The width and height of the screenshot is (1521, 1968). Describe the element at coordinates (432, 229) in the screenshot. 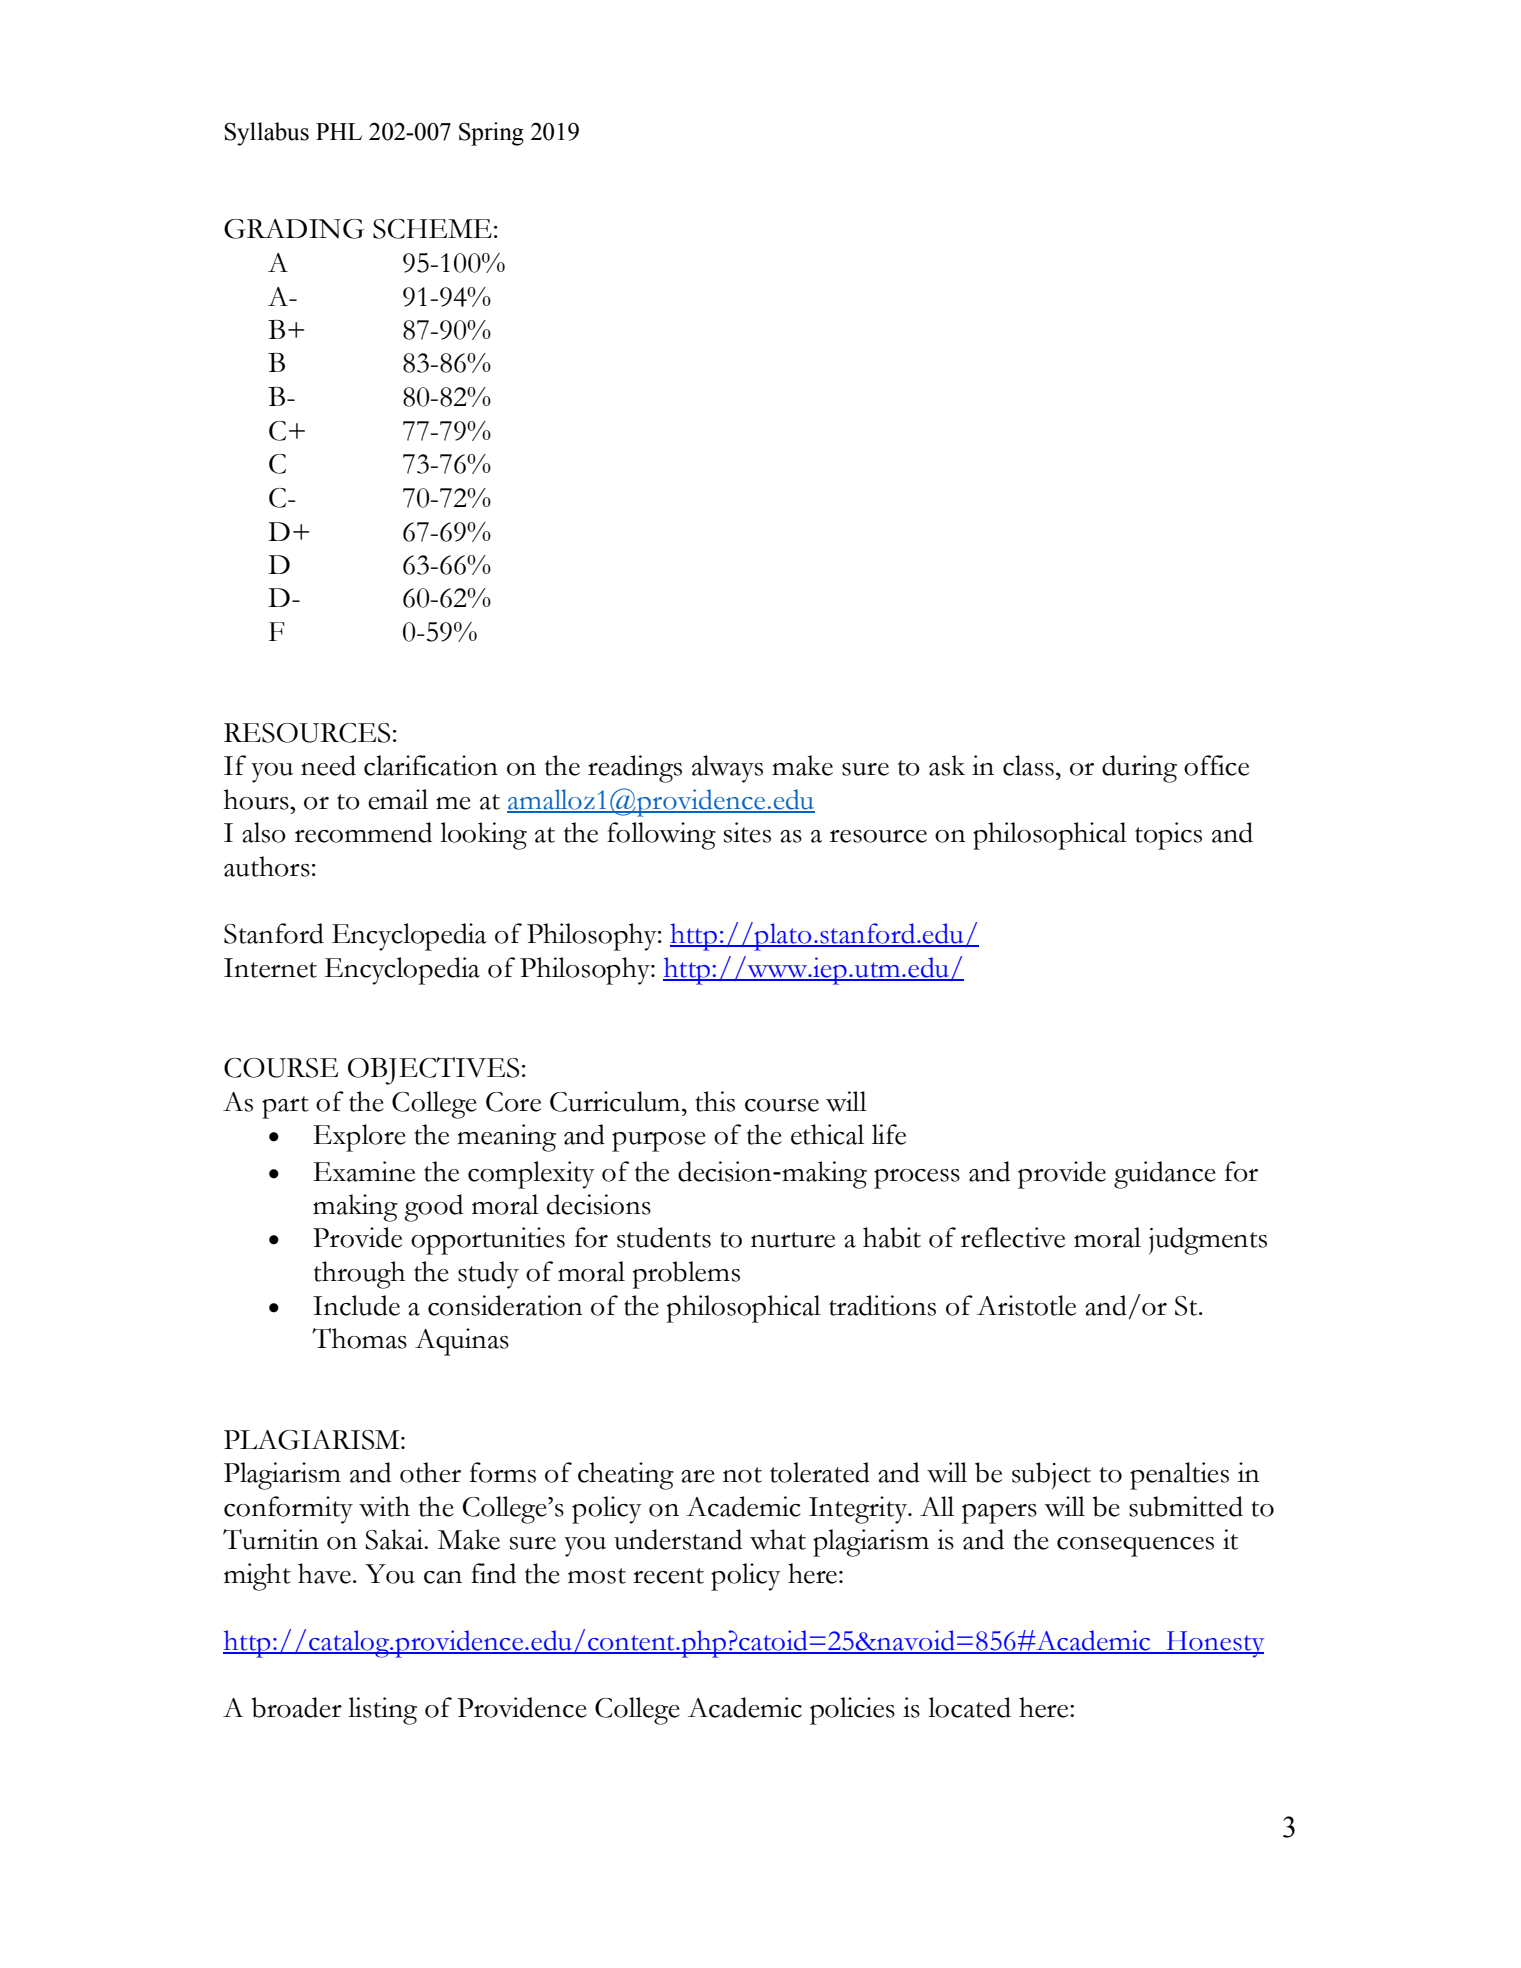

I see `SCHEME` at that location.
